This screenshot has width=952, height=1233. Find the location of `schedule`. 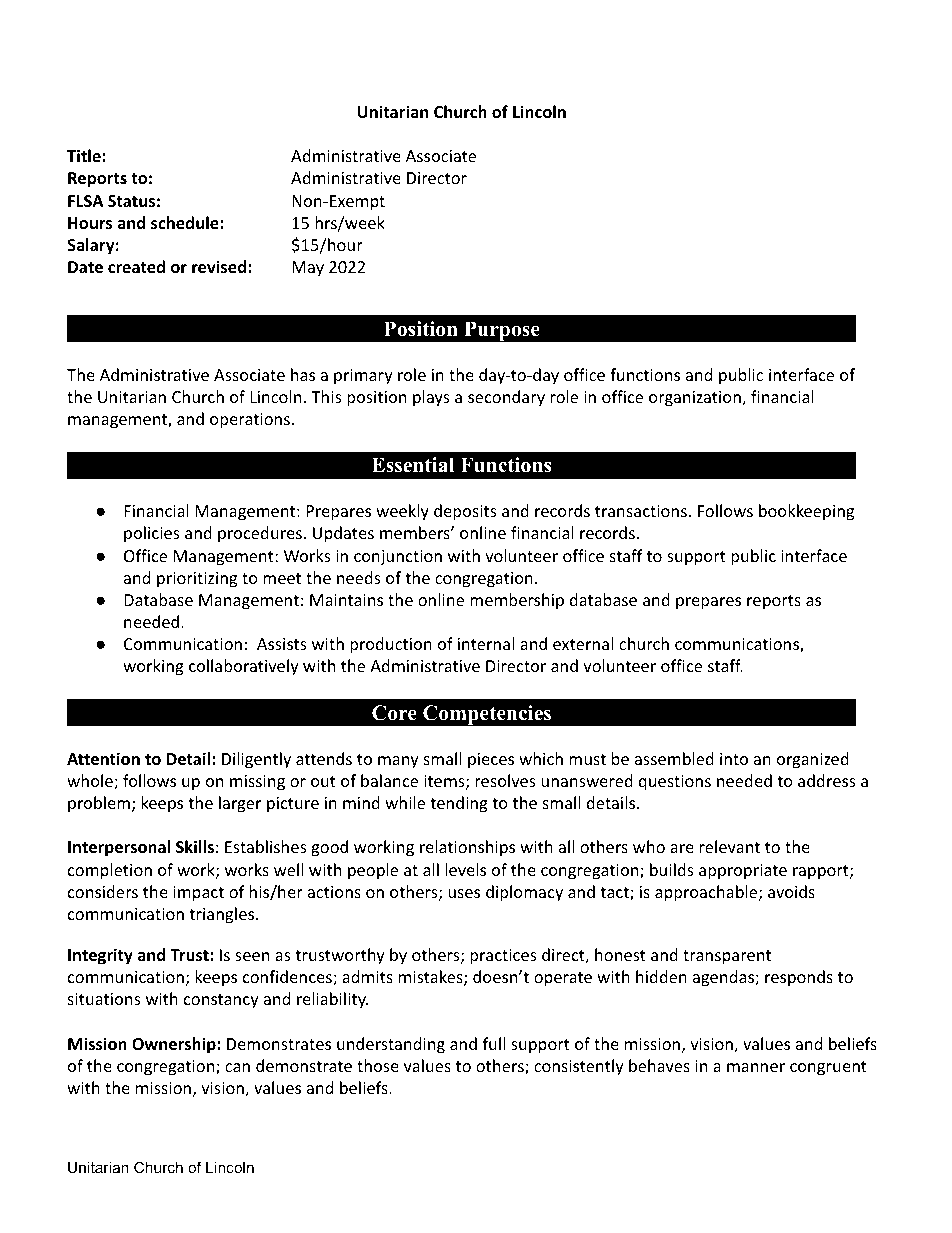

schedule is located at coordinates (186, 223).
